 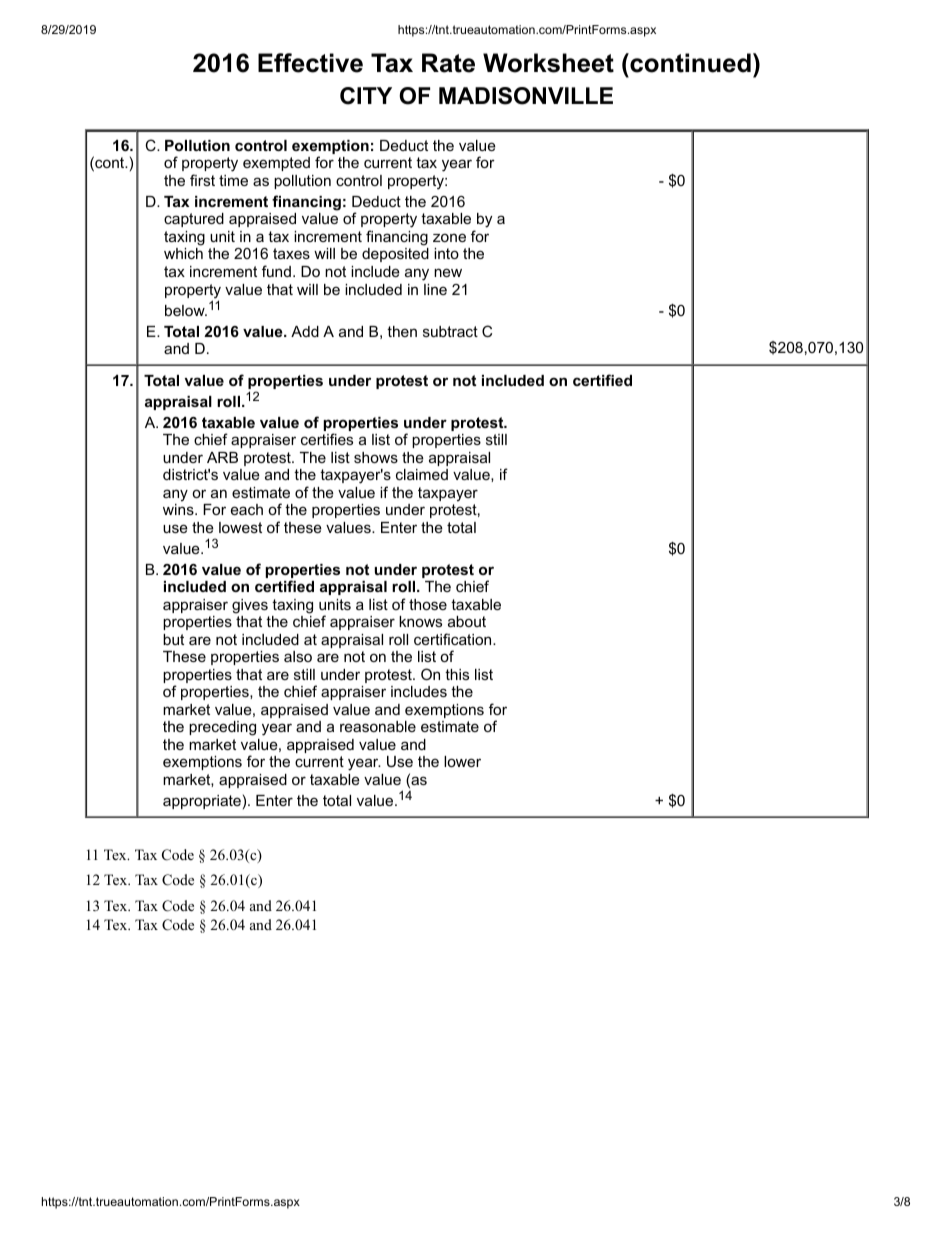 I want to click on appropriate, so click(x=202, y=802).
